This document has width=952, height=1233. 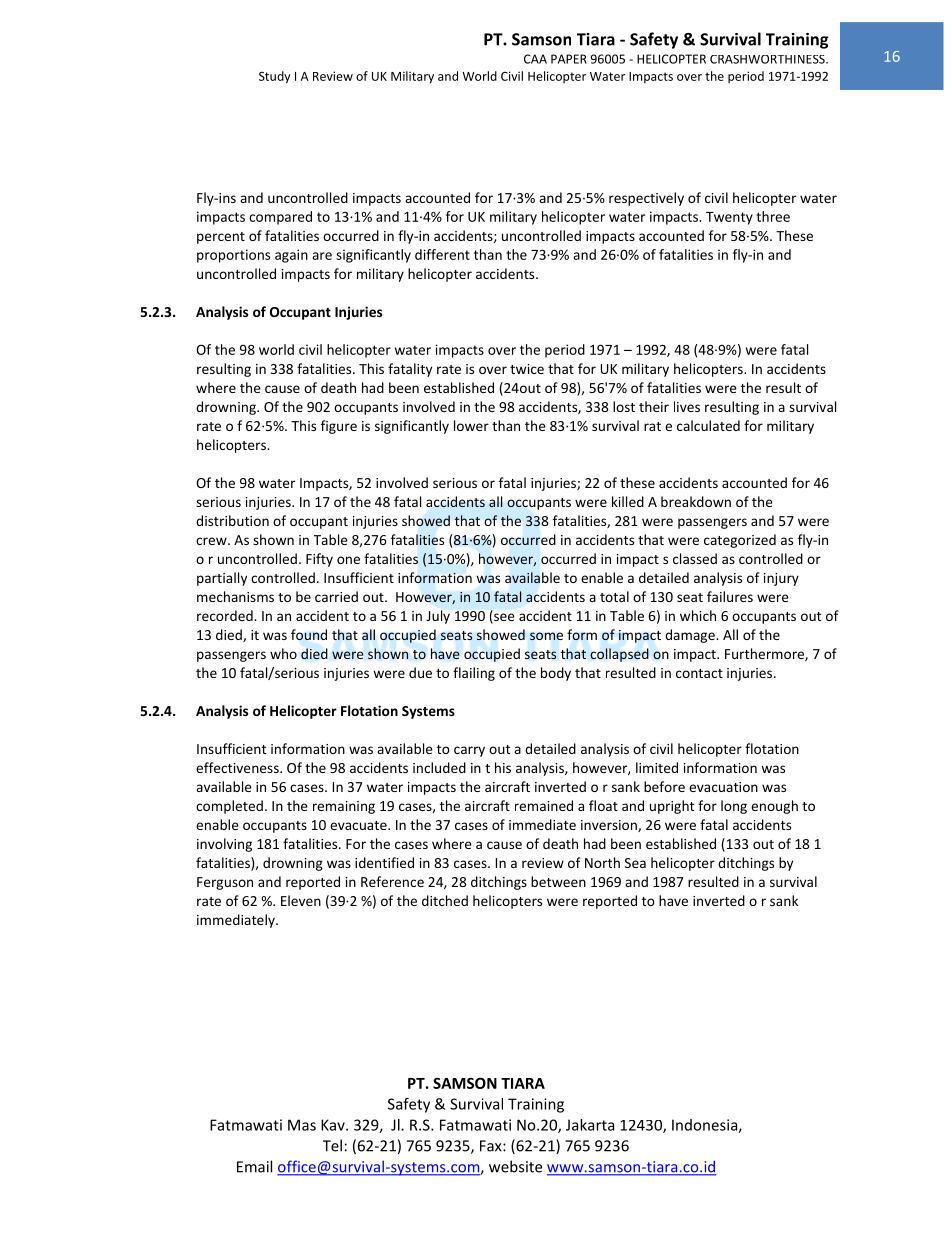 I want to click on see, so click(x=503, y=618).
